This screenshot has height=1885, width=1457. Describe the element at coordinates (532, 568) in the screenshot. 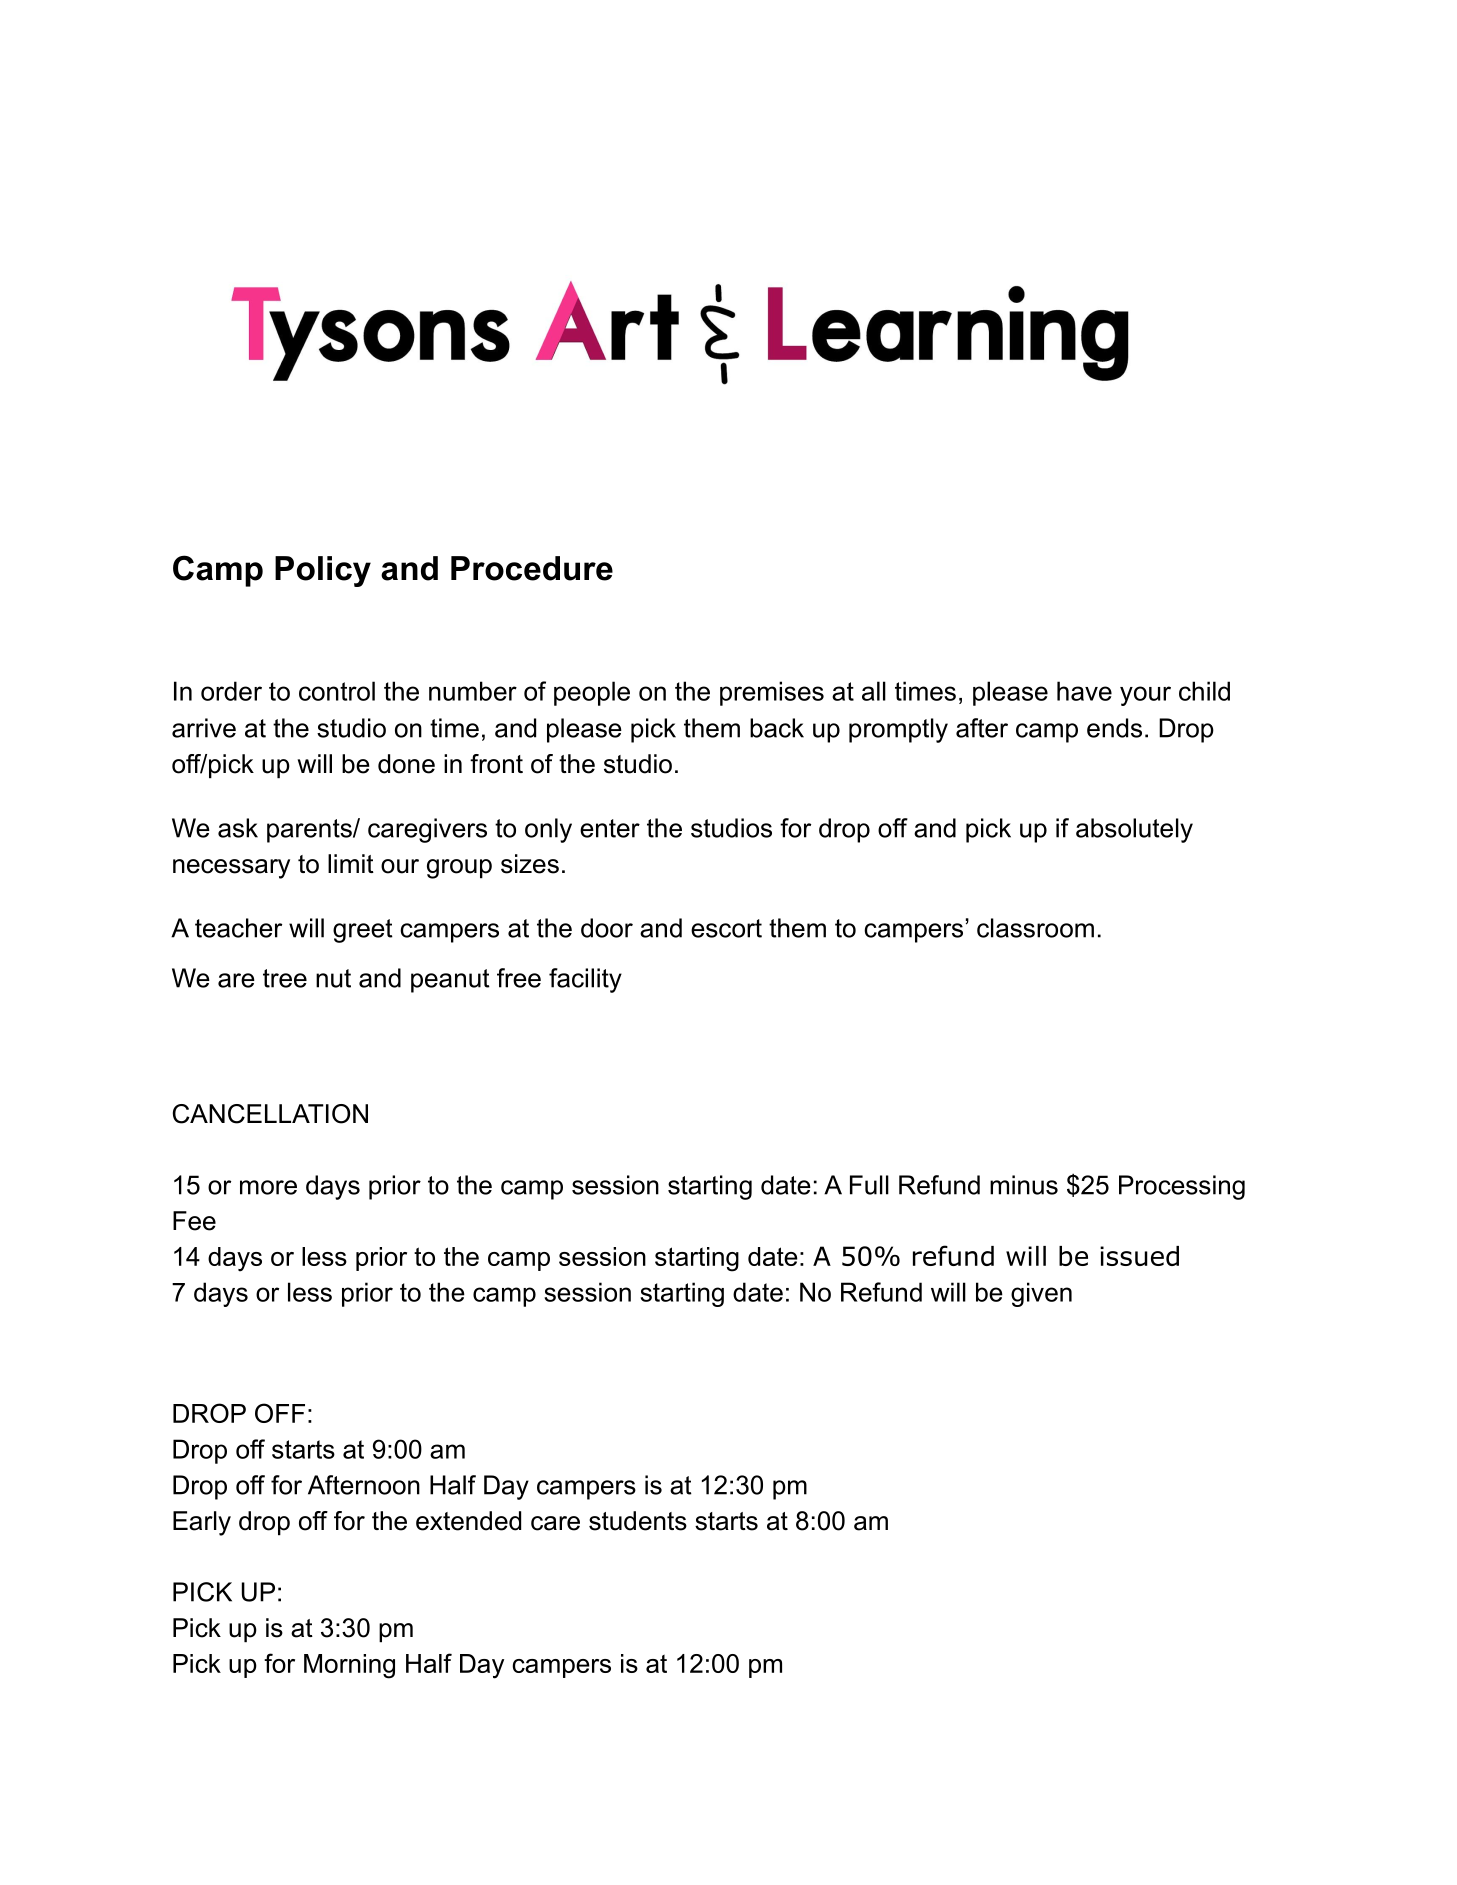

I see `Procedure` at that location.
